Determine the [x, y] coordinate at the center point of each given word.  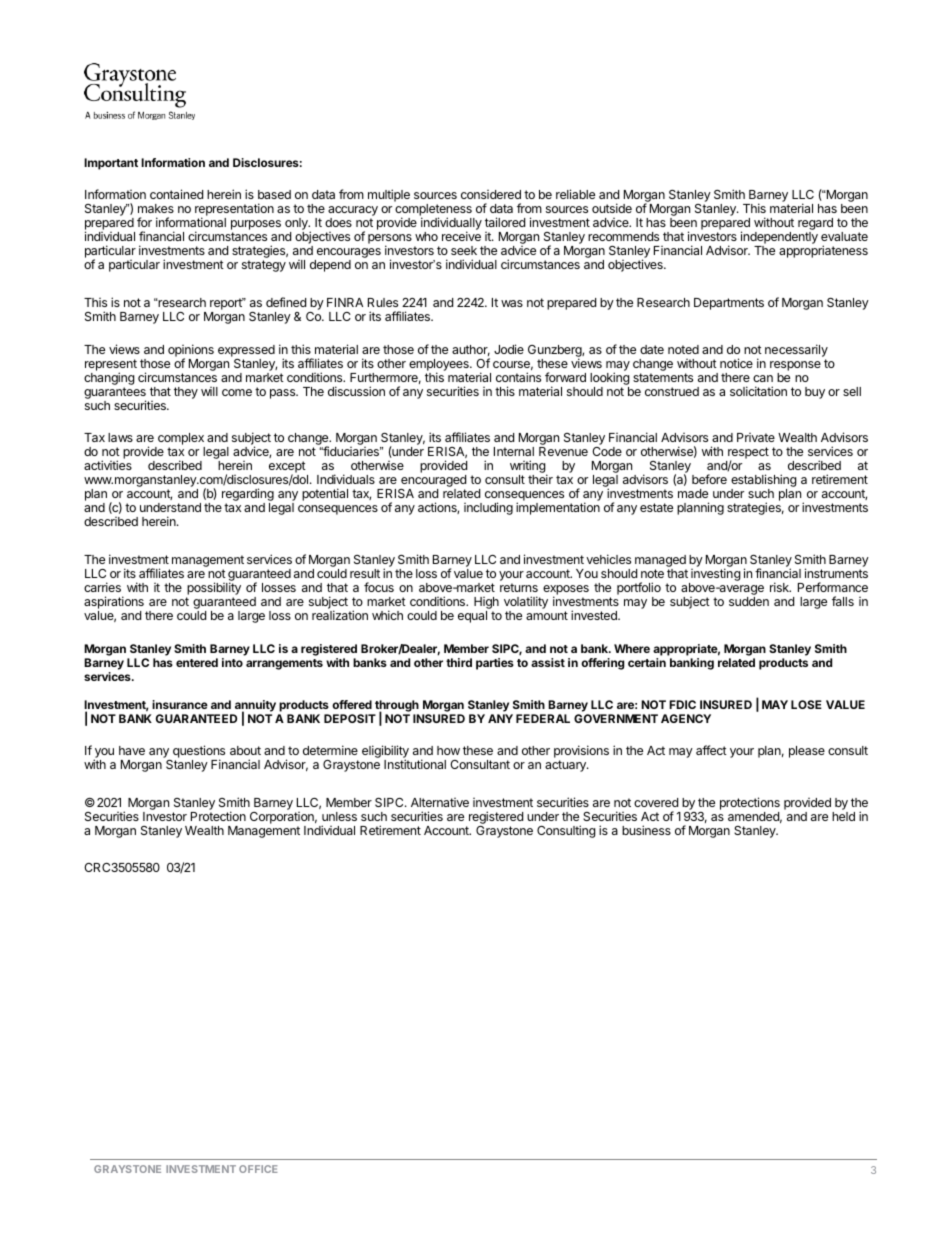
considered [491, 194]
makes [156, 208]
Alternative [440, 802]
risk [780, 587]
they [186, 393]
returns [519, 587]
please [807, 752]
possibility [214, 588]
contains [518, 377]
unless [339, 816]
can [763, 378]
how [448, 750]
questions [198, 753]
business [646, 830]
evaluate [844, 236]
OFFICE [258, 1169]
